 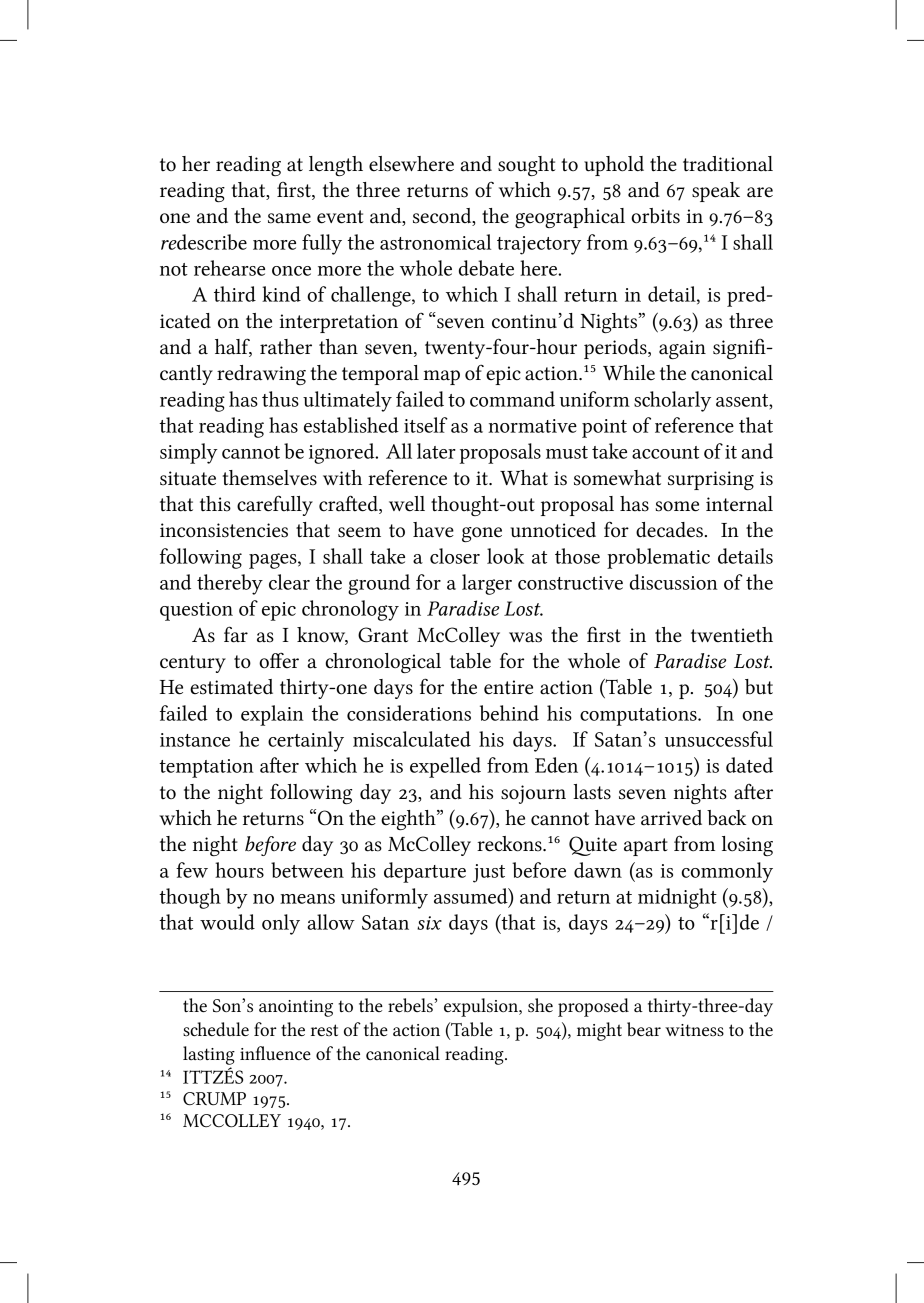 What do you see at coordinates (236, 634) in the screenshot?
I see `far` at bounding box center [236, 634].
